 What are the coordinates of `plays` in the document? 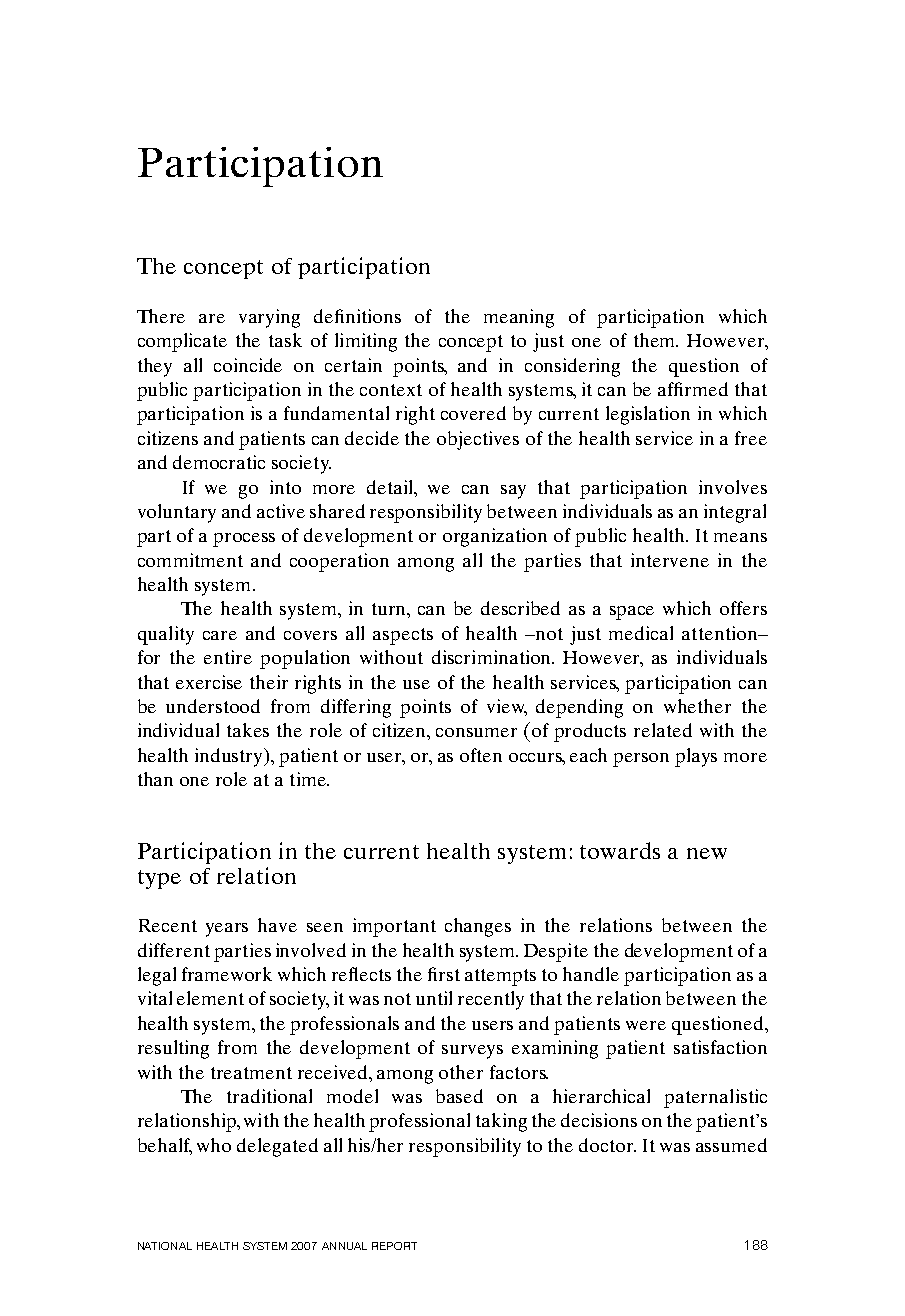 It's located at (696, 757).
